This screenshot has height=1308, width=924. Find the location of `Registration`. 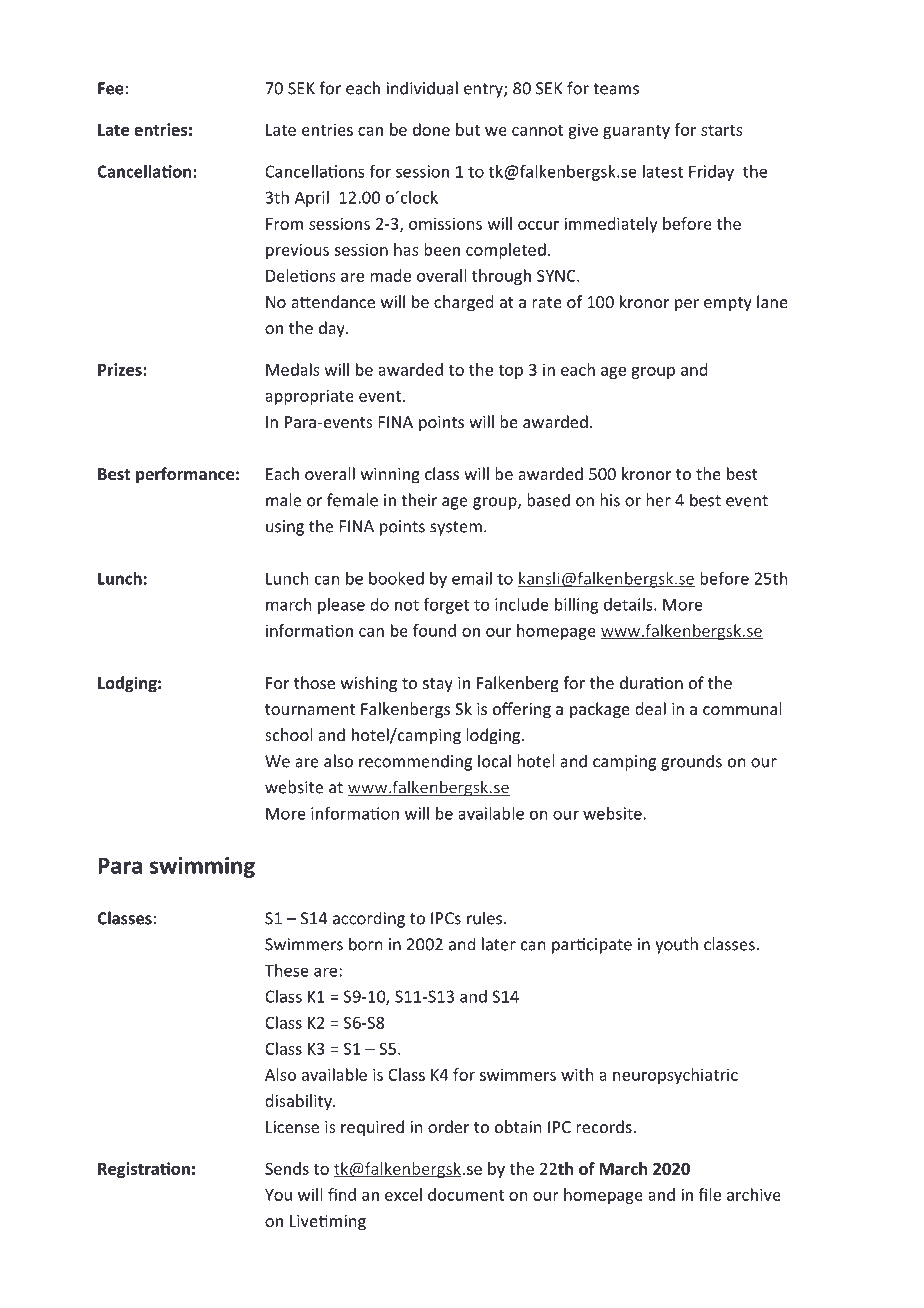

Registration is located at coordinates (144, 1170).
